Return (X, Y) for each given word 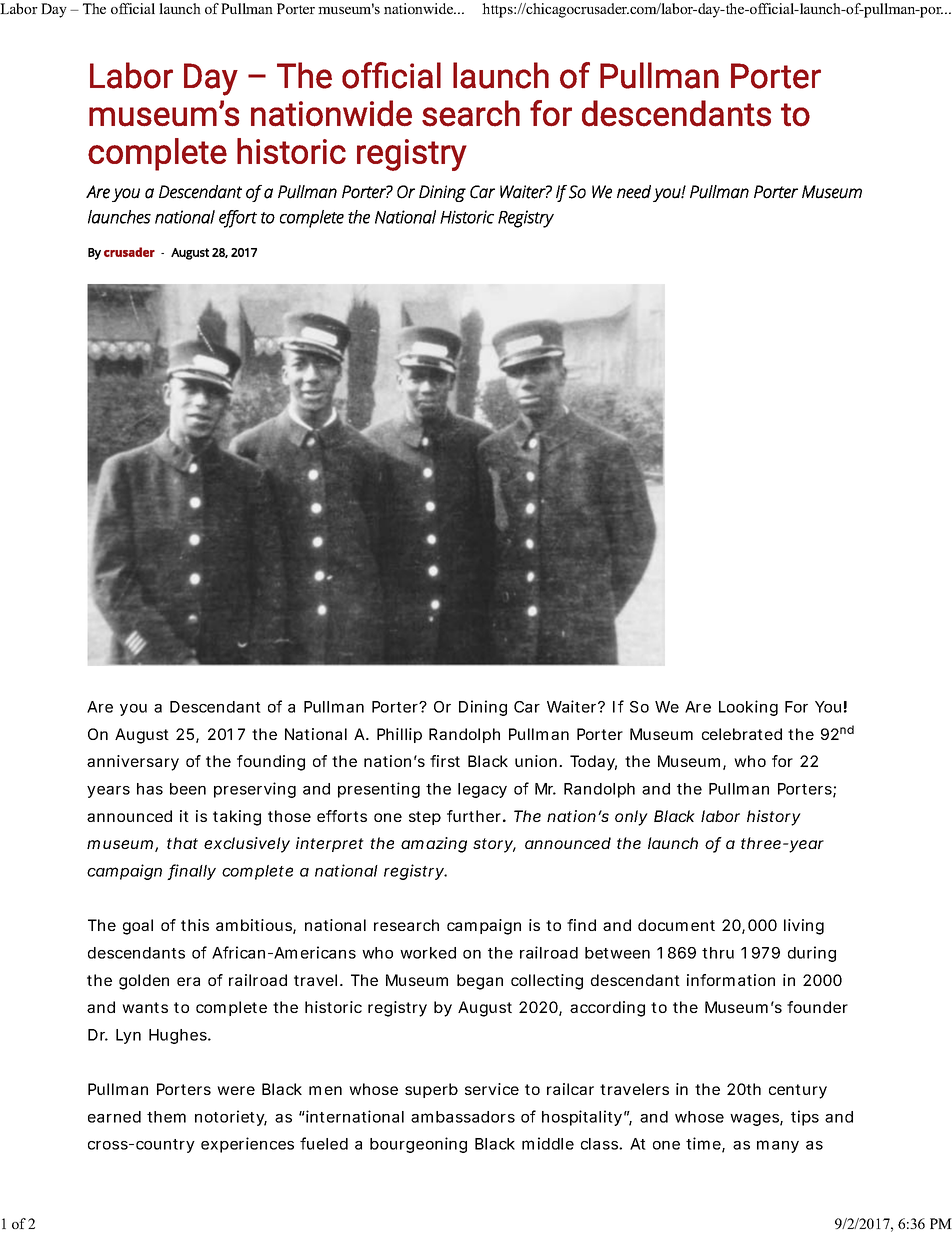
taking (237, 818)
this (195, 925)
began (480, 982)
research (406, 925)
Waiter (571, 706)
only (631, 818)
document (676, 925)
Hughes (178, 1036)
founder (817, 1007)
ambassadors (463, 1117)
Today (592, 763)
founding (271, 763)
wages (754, 1120)
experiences (247, 1145)
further (474, 816)
